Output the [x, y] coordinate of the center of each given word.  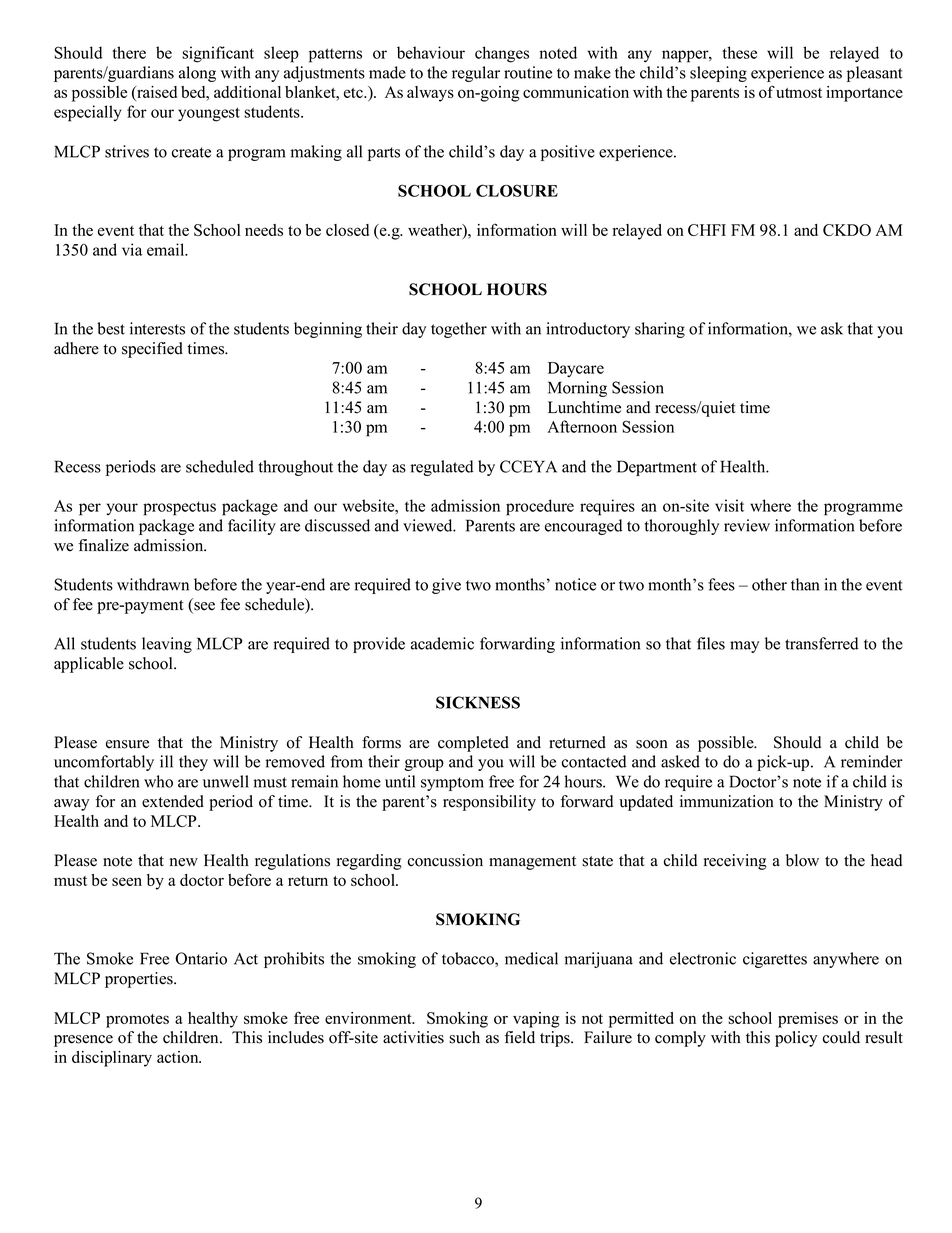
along [197, 74]
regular [476, 74]
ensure [127, 744]
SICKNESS [478, 702]
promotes [137, 1021]
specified [152, 350]
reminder [872, 761]
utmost [799, 93]
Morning [577, 389]
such [464, 1037]
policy [796, 1039]
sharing [660, 330]
